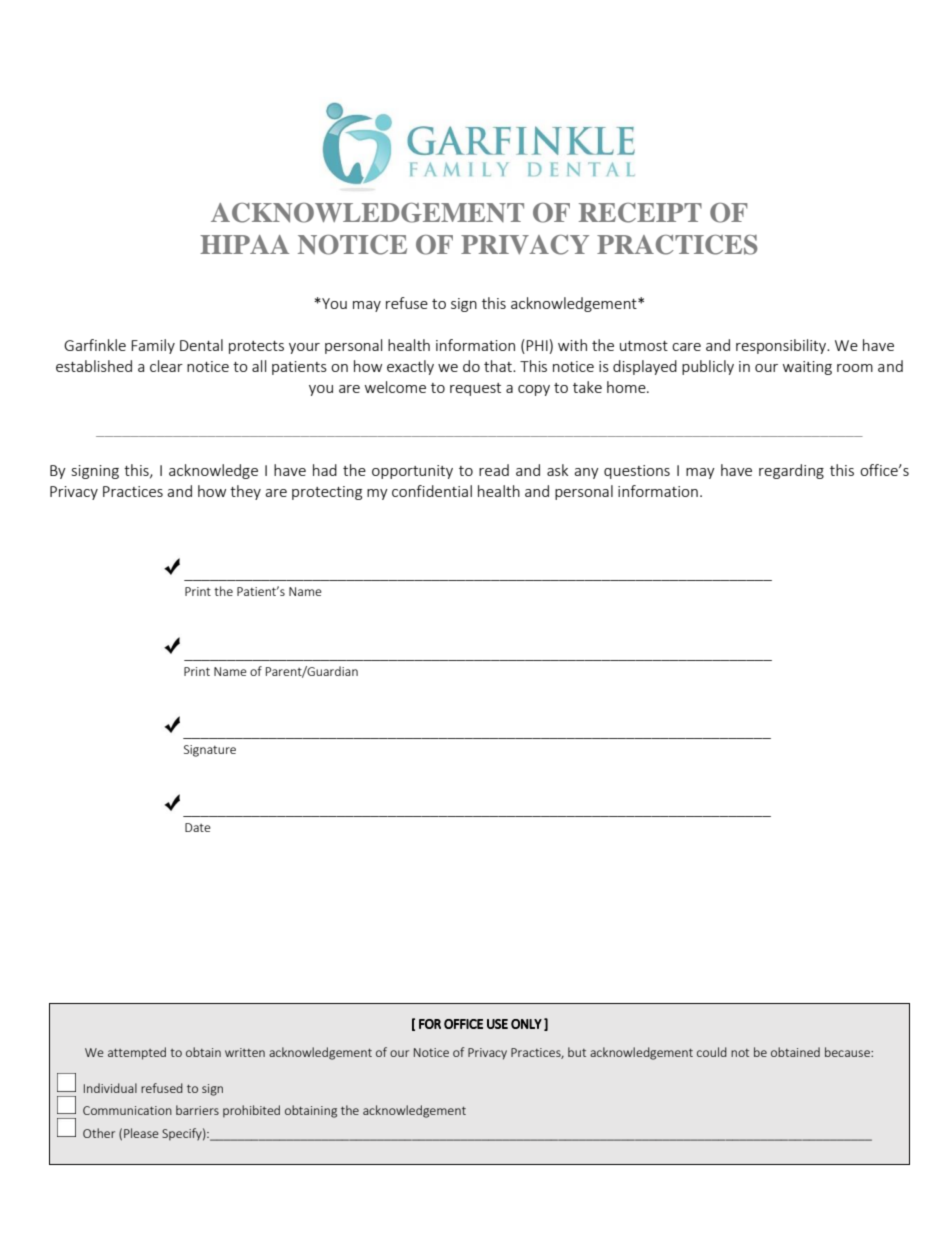  Describe the element at coordinates (640, 213) in the document. I see `RECEIPT` at that location.
